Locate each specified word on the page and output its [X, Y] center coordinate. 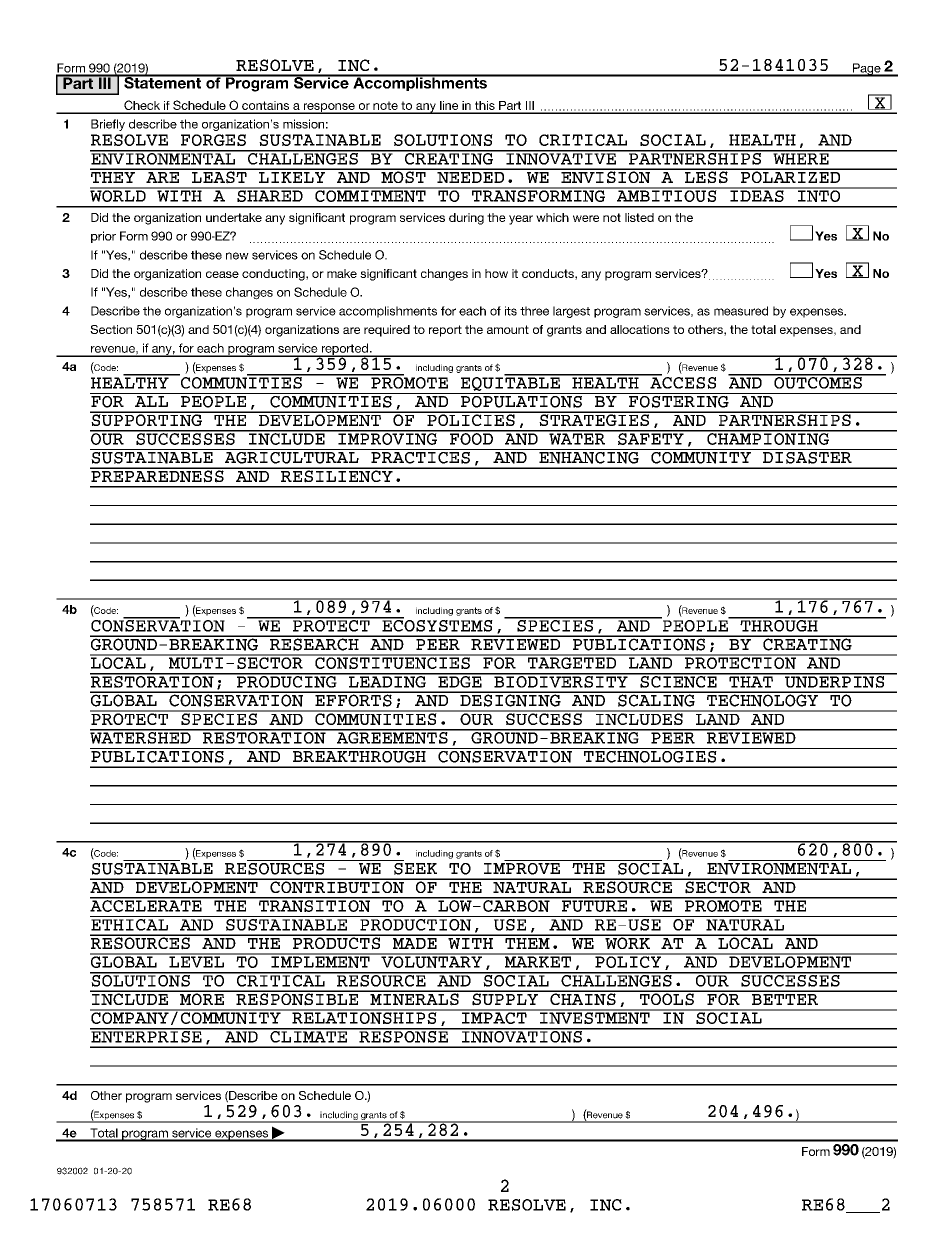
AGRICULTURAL [291, 456]
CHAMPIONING [768, 438]
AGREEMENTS [392, 737]
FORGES [213, 140]
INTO [819, 195]
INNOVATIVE [561, 157]
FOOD [471, 438]
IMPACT [494, 1017]
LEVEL [196, 961]
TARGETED [572, 662]
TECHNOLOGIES [650, 755]
